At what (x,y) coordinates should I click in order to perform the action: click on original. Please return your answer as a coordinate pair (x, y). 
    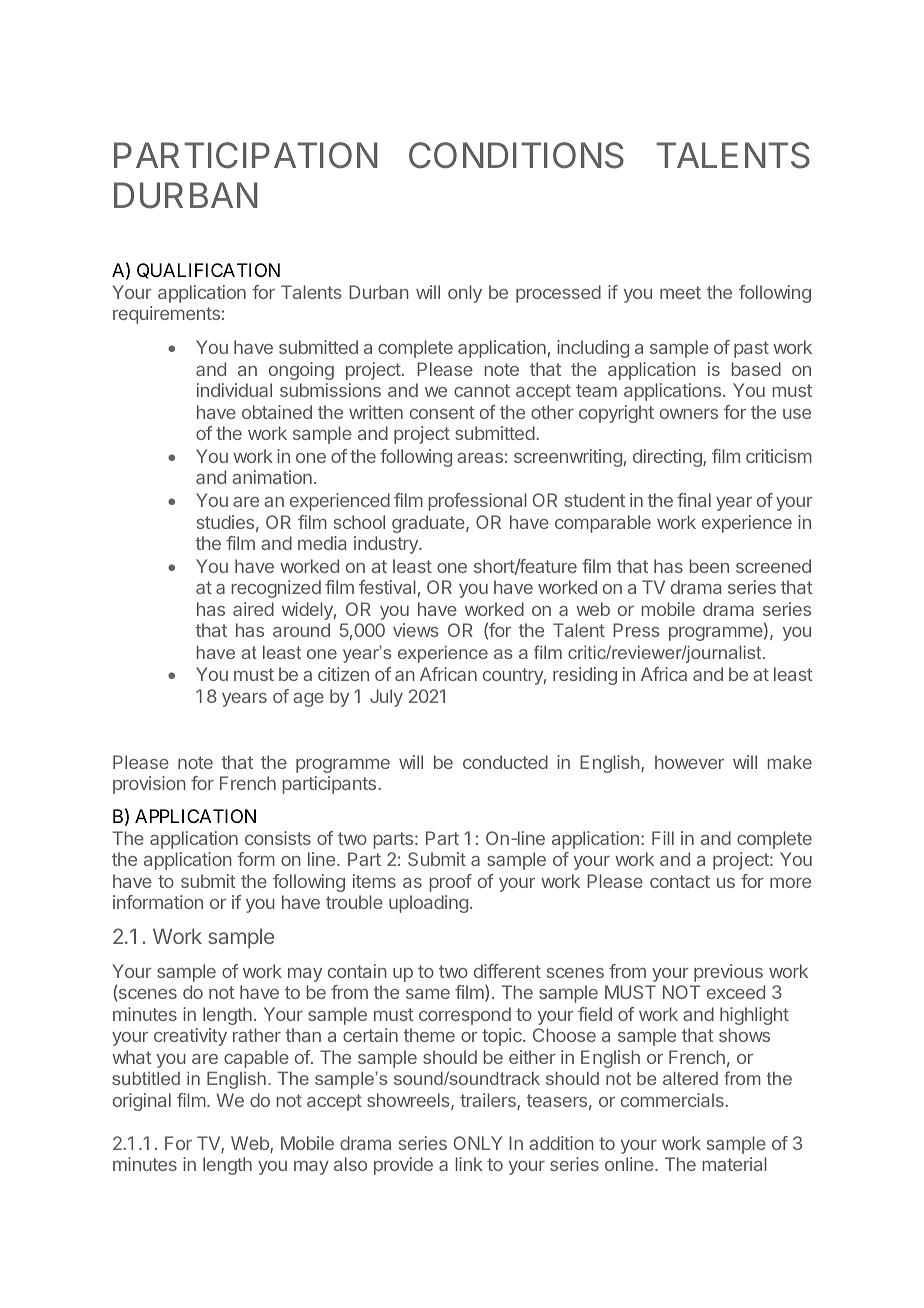
    Looking at the image, I should click on (142, 1102).
